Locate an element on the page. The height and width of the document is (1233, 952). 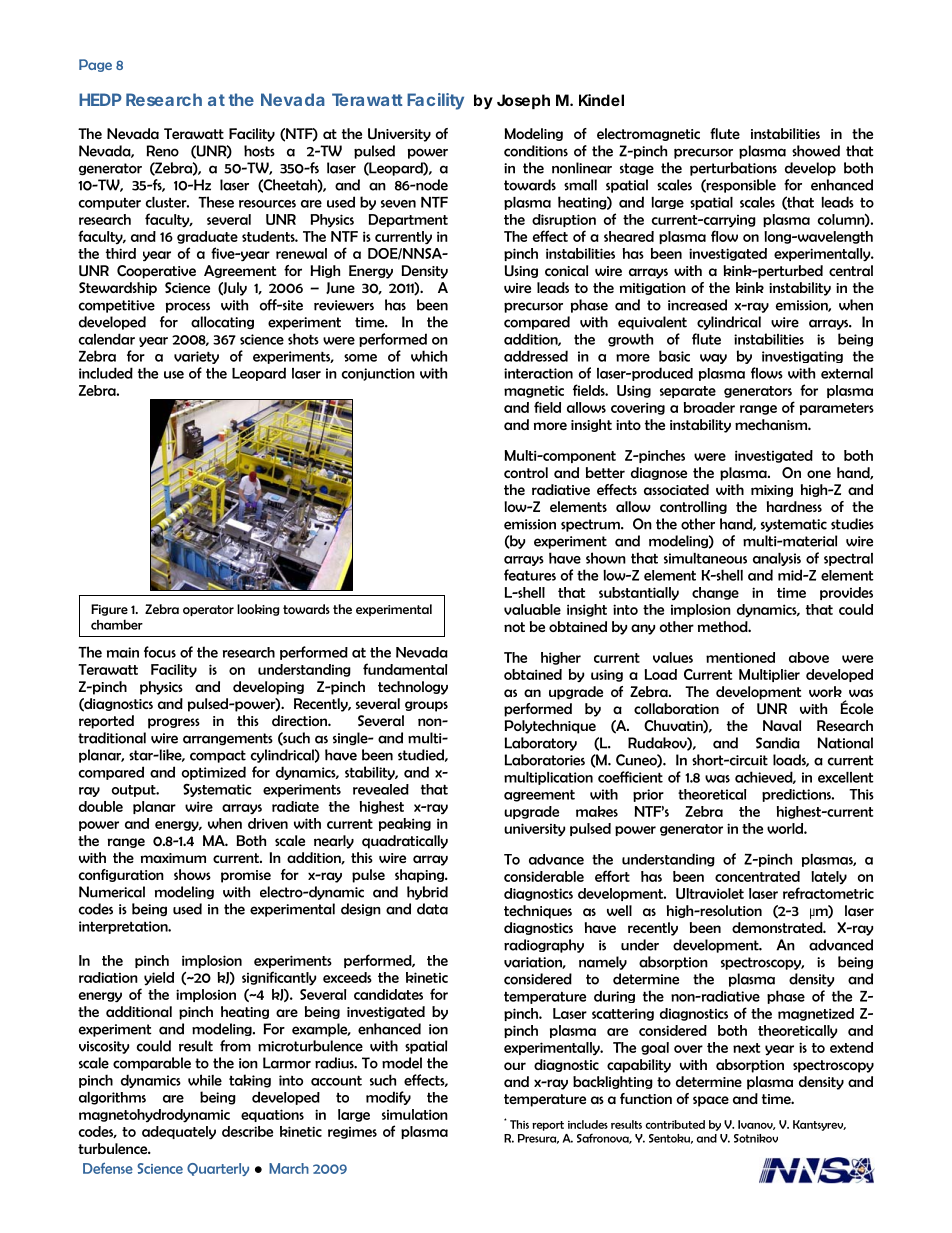
simulation is located at coordinates (415, 1114).
